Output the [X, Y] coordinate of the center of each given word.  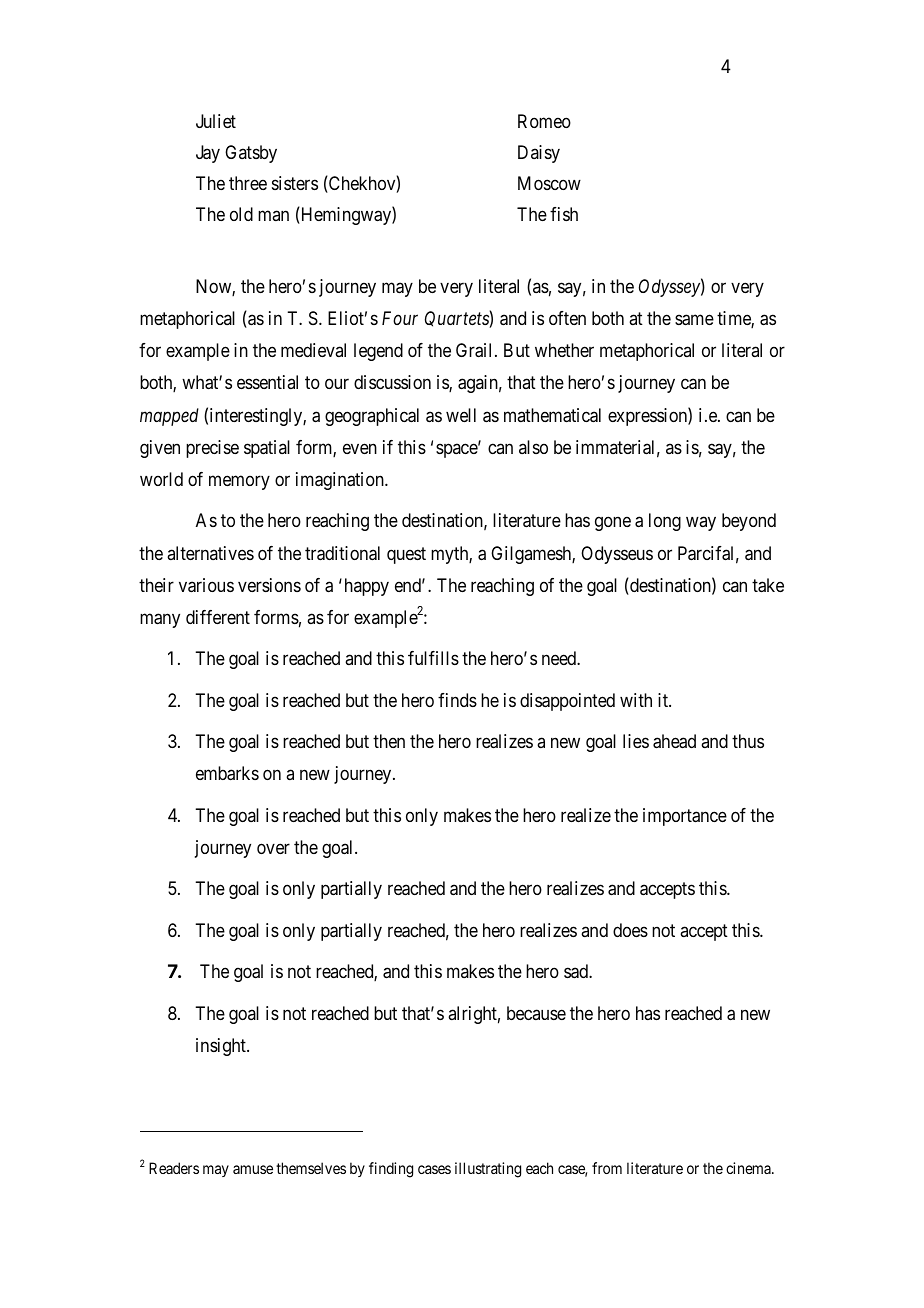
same [694, 320]
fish [564, 214]
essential [267, 382]
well [461, 415]
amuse [253, 1169]
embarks [227, 773]
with [636, 700]
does [630, 930]
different [218, 617]
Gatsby [251, 154]
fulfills [433, 658]
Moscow [549, 183]
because [536, 1013]
